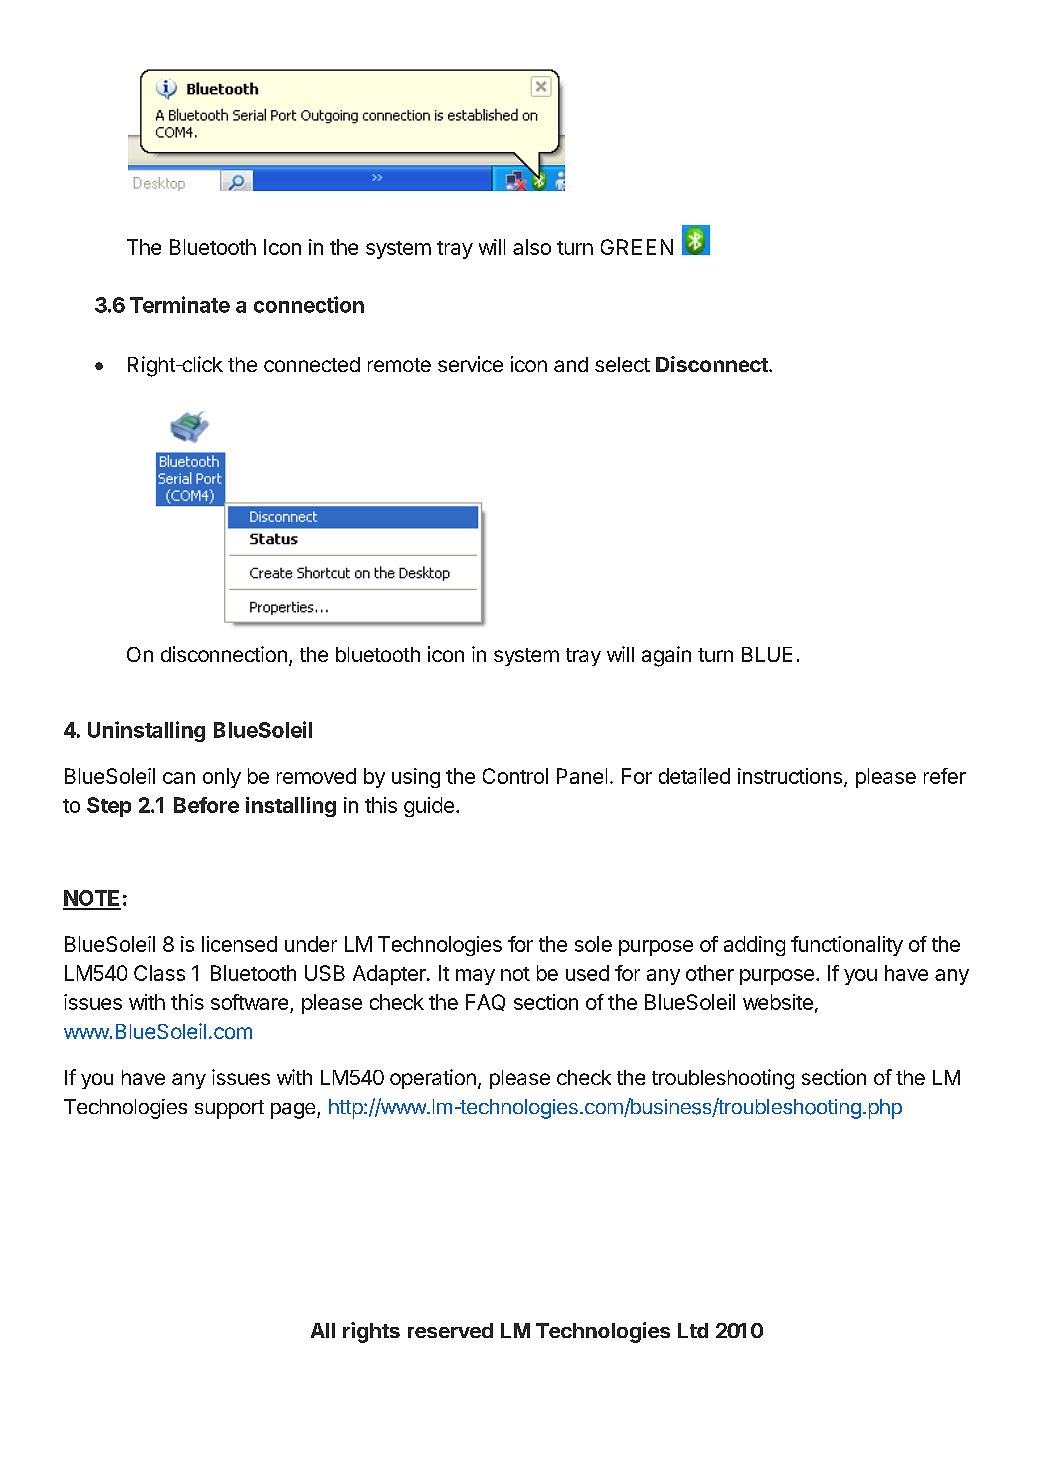 This document has width=1040, height=1471. Describe the element at coordinates (450, 1330) in the document. I see `reserved` at that location.
